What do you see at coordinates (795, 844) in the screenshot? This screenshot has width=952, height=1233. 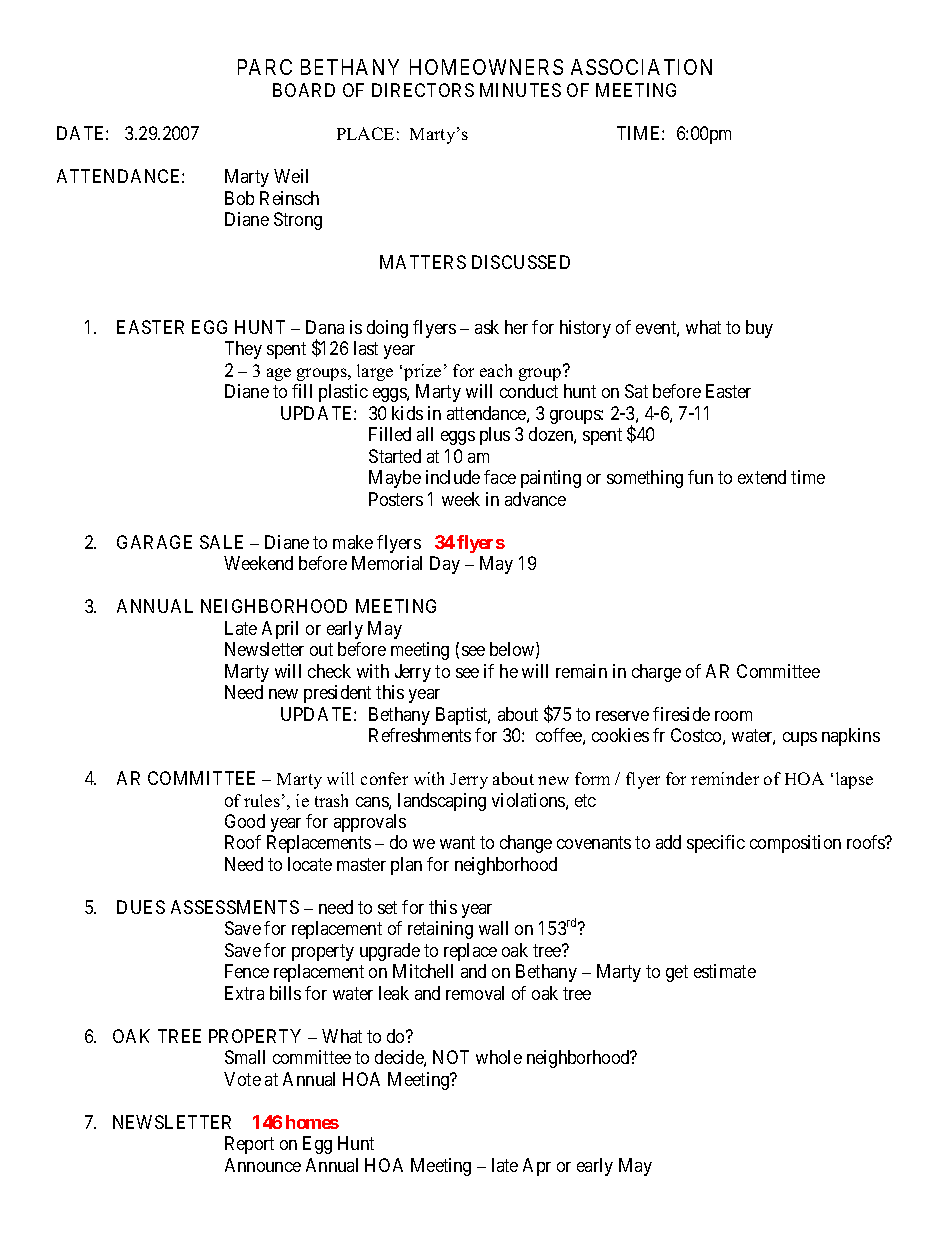 I see `composition` at bounding box center [795, 844].
